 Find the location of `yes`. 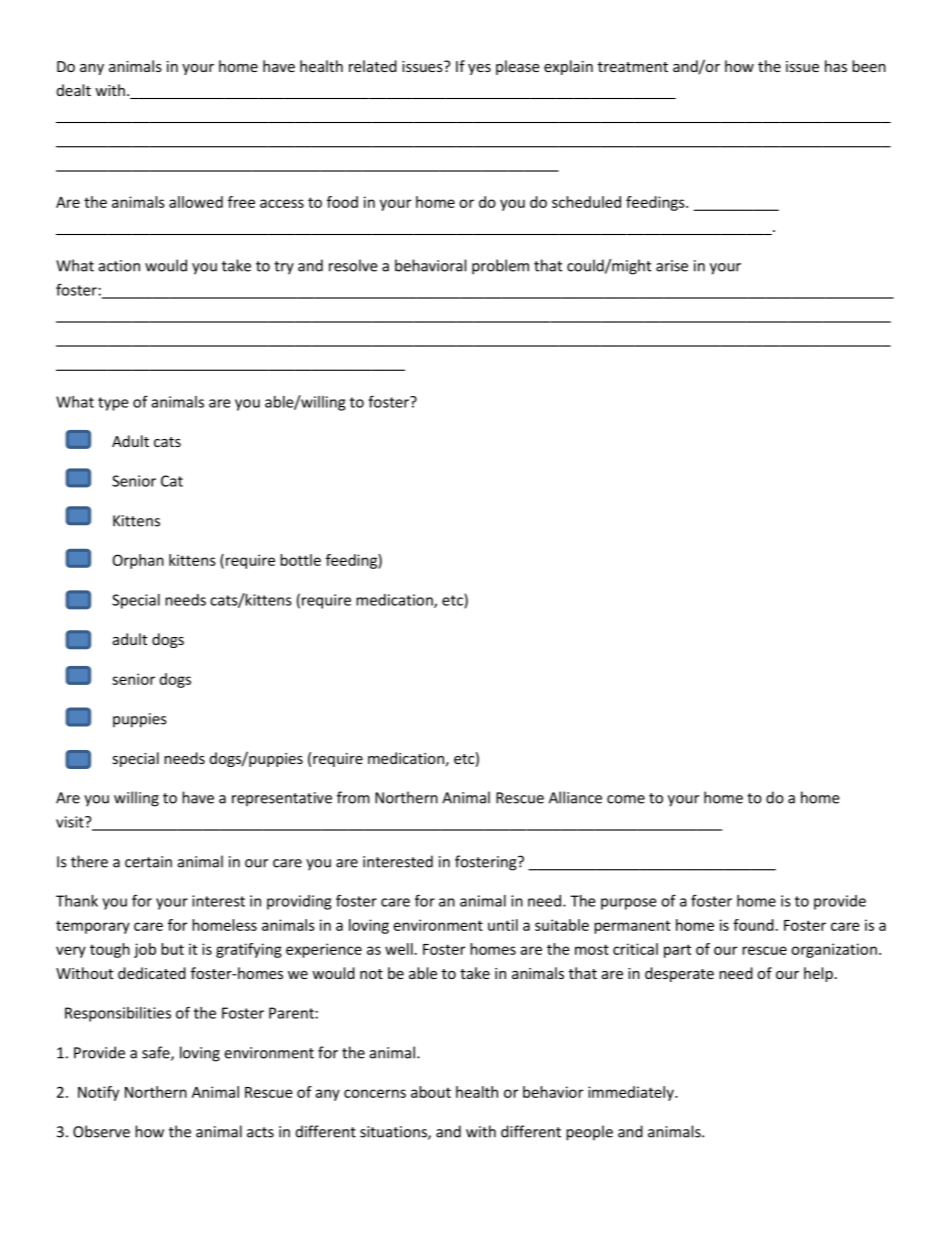

yes is located at coordinates (479, 69).
